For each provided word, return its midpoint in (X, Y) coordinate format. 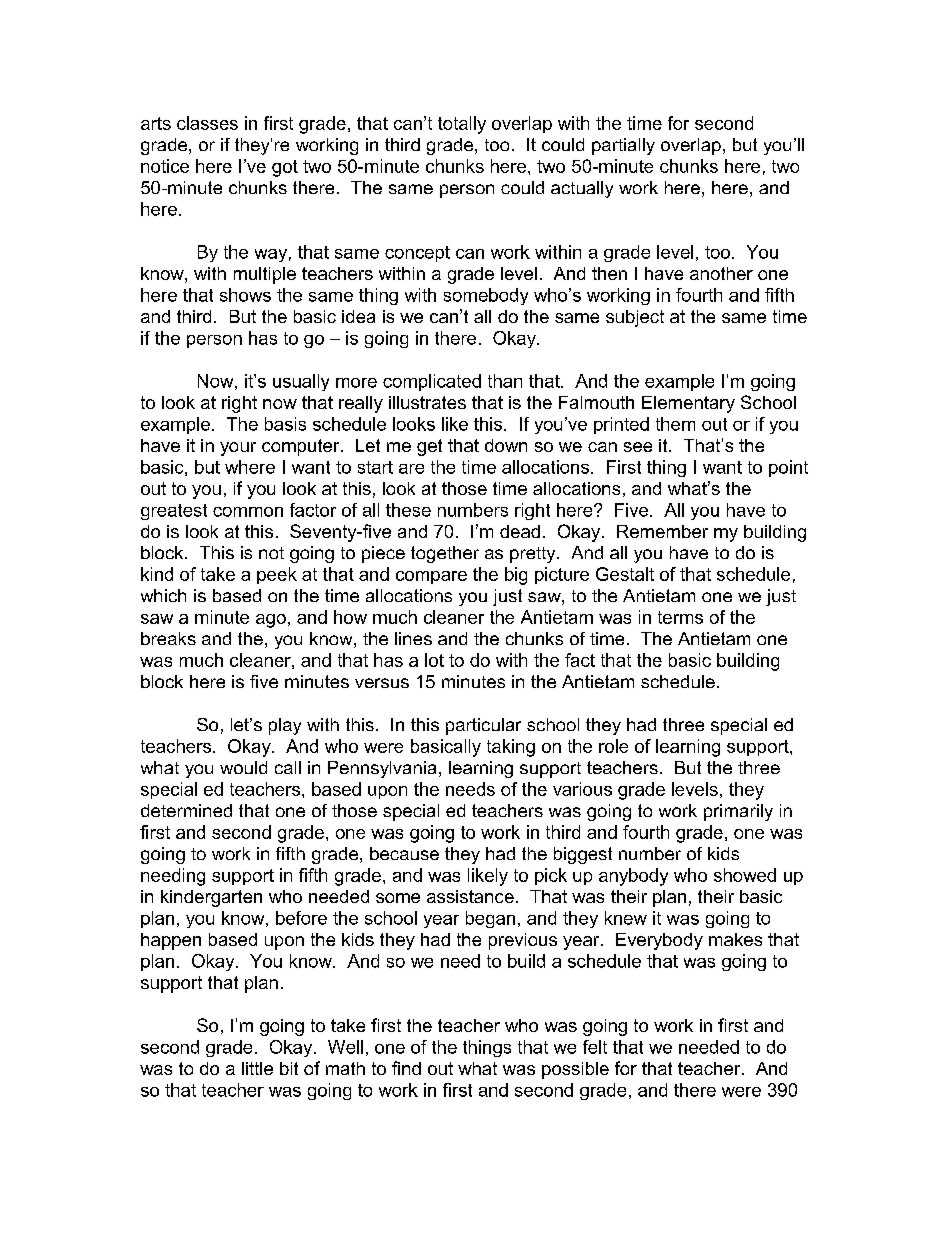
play (285, 726)
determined (186, 810)
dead (520, 531)
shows (245, 295)
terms (680, 617)
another (721, 273)
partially (623, 146)
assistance (470, 896)
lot (434, 660)
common (248, 512)
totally (462, 125)
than (505, 381)
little (257, 1068)
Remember (662, 531)
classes (207, 123)
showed (745, 875)
